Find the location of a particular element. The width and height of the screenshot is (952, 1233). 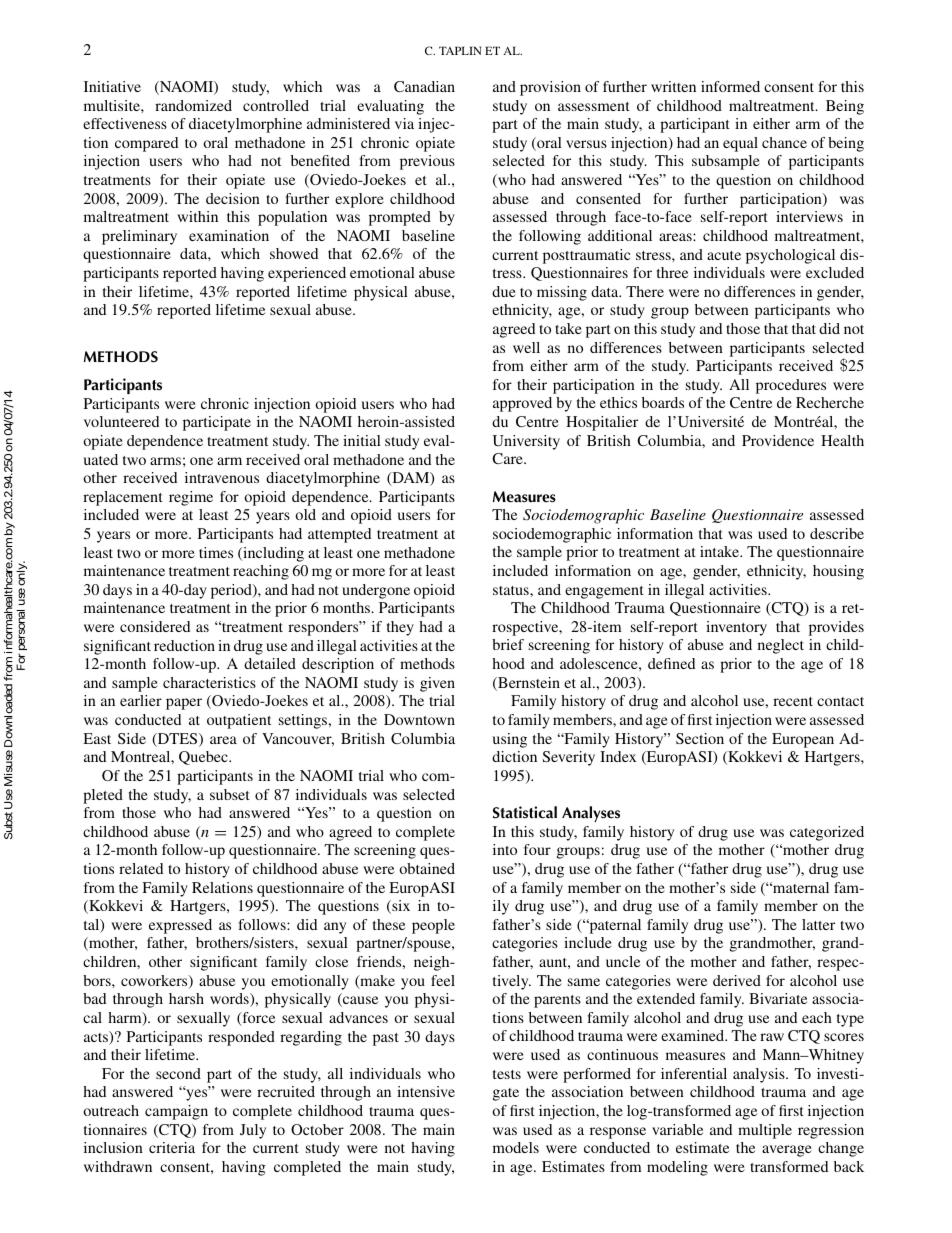

models is located at coordinates (516, 1147).
